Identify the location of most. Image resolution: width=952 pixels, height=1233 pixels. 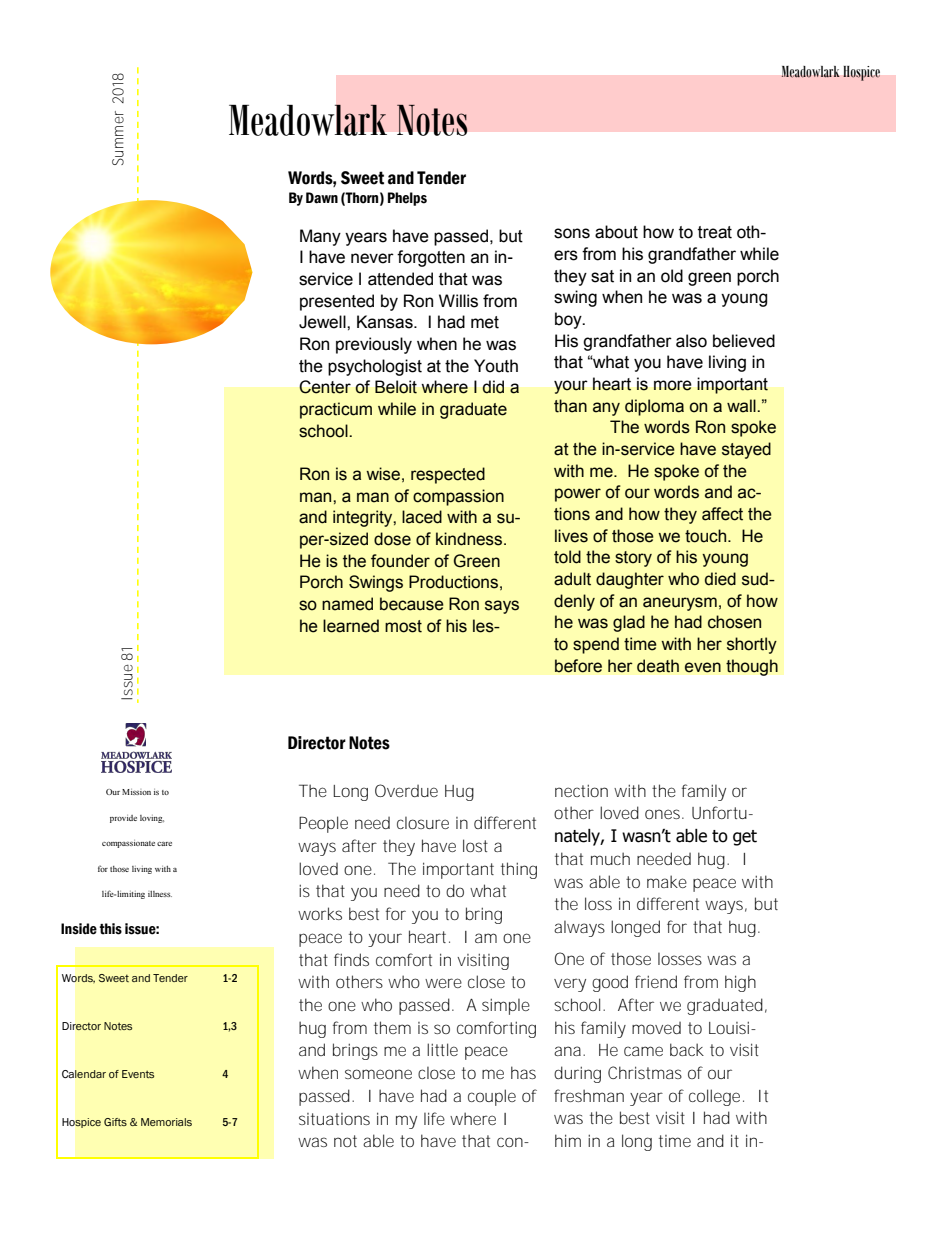
(403, 626).
